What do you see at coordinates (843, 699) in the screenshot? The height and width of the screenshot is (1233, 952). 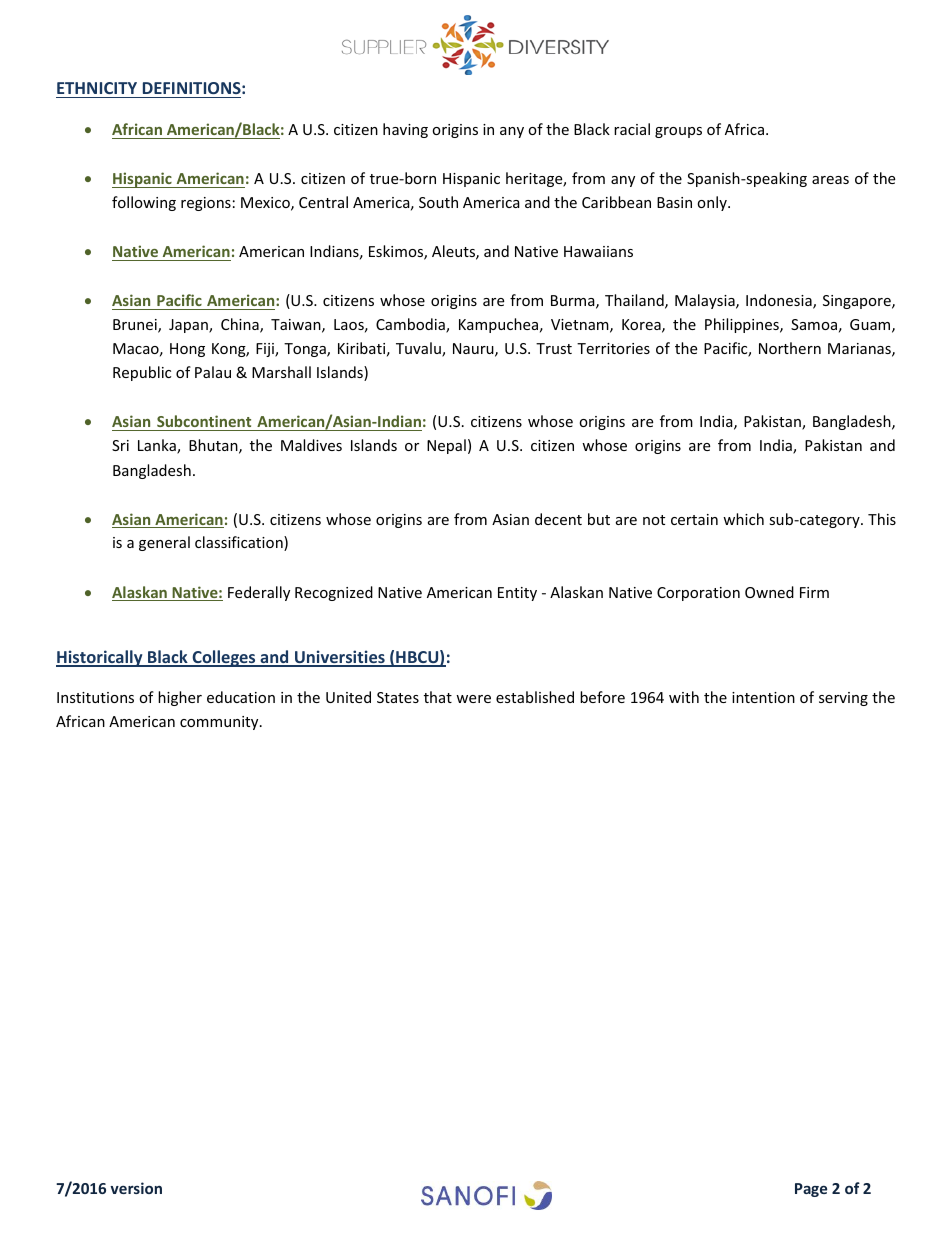 I see `serving` at bounding box center [843, 699].
